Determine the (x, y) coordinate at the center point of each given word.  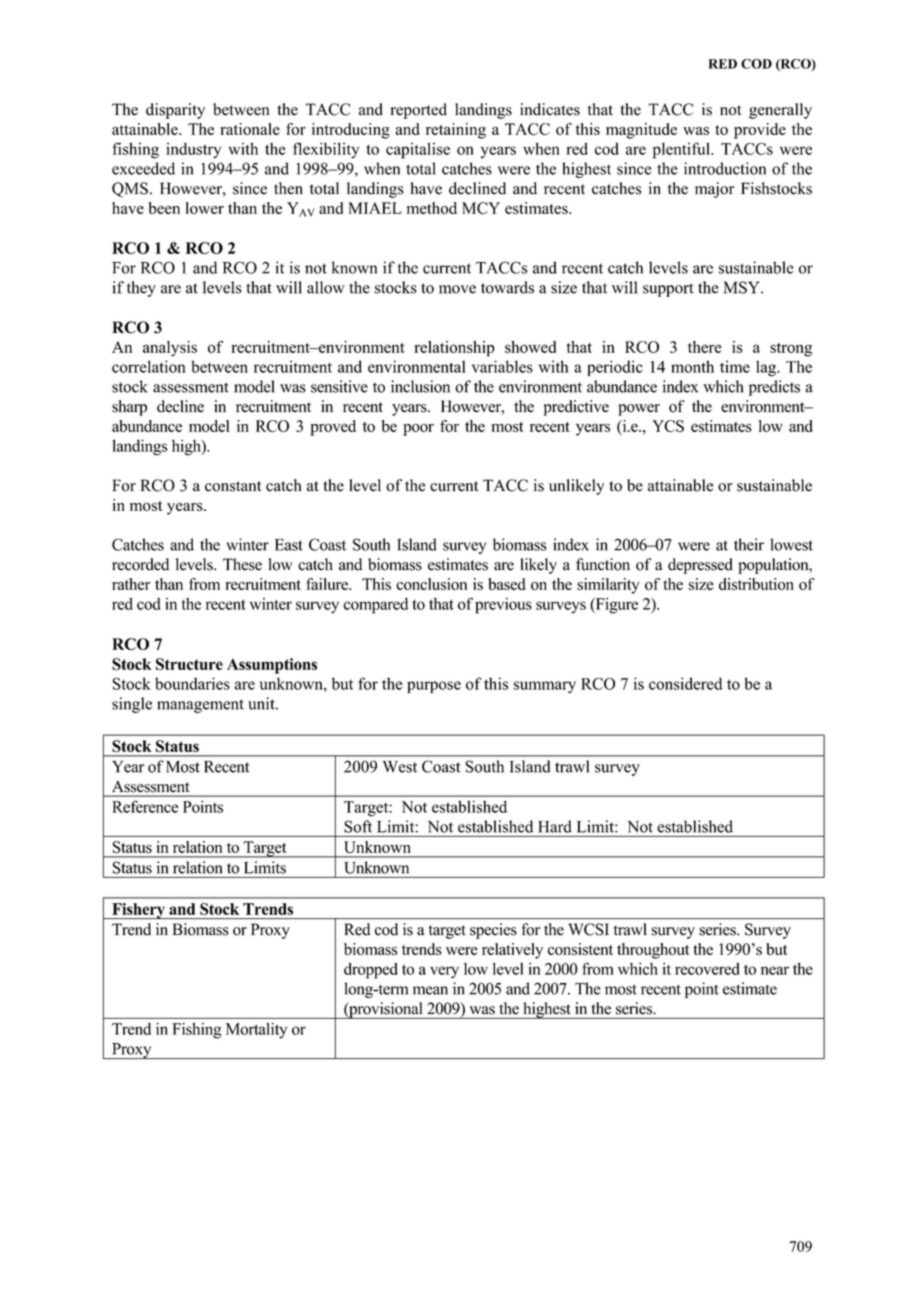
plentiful (682, 150)
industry (193, 150)
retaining (456, 131)
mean (430, 990)
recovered (707, 969)
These (242, 564)
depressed (700, 566)
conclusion (431, 584)
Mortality (256, 1031)
